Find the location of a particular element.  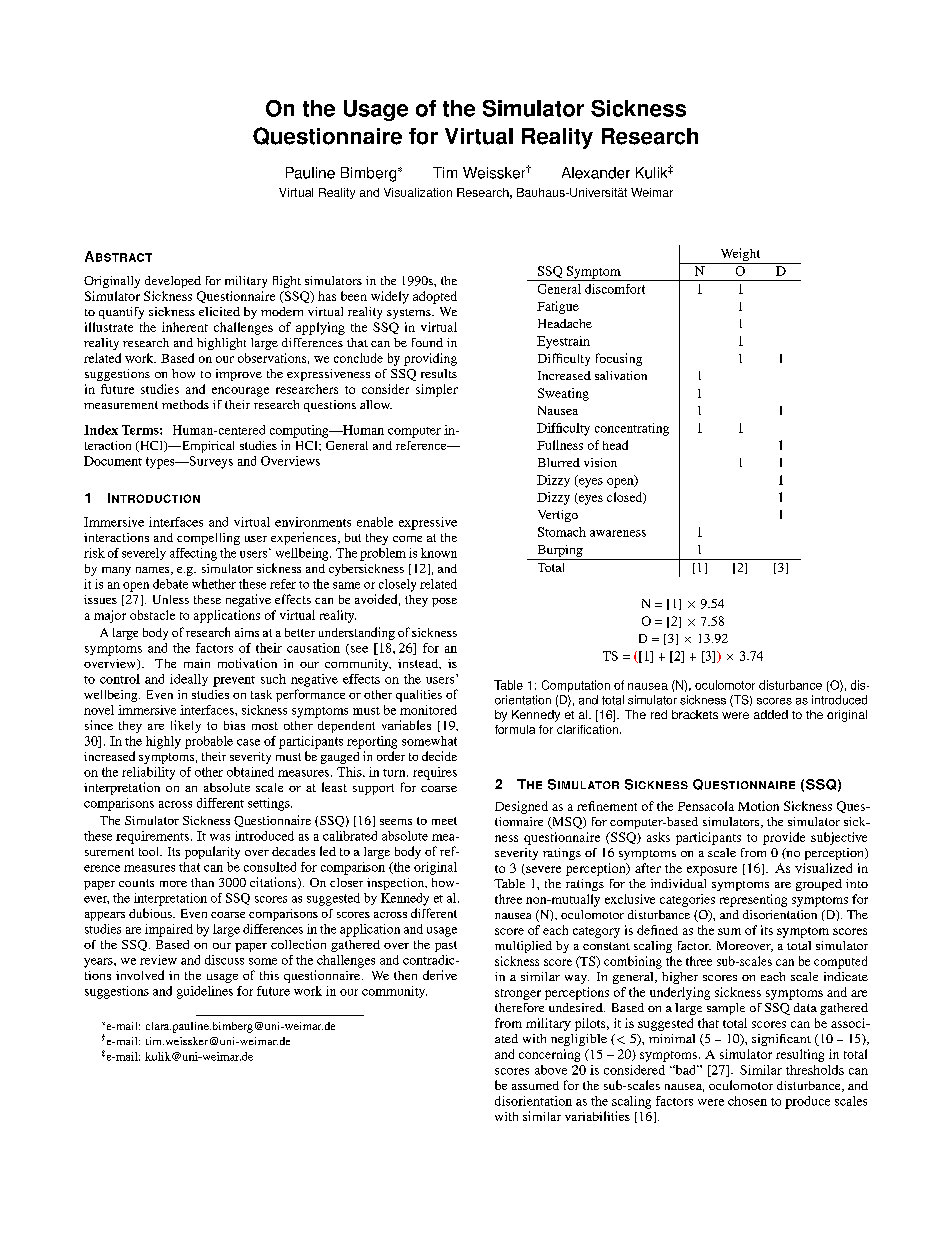

concentrating is located at coordinates (632, 429).
